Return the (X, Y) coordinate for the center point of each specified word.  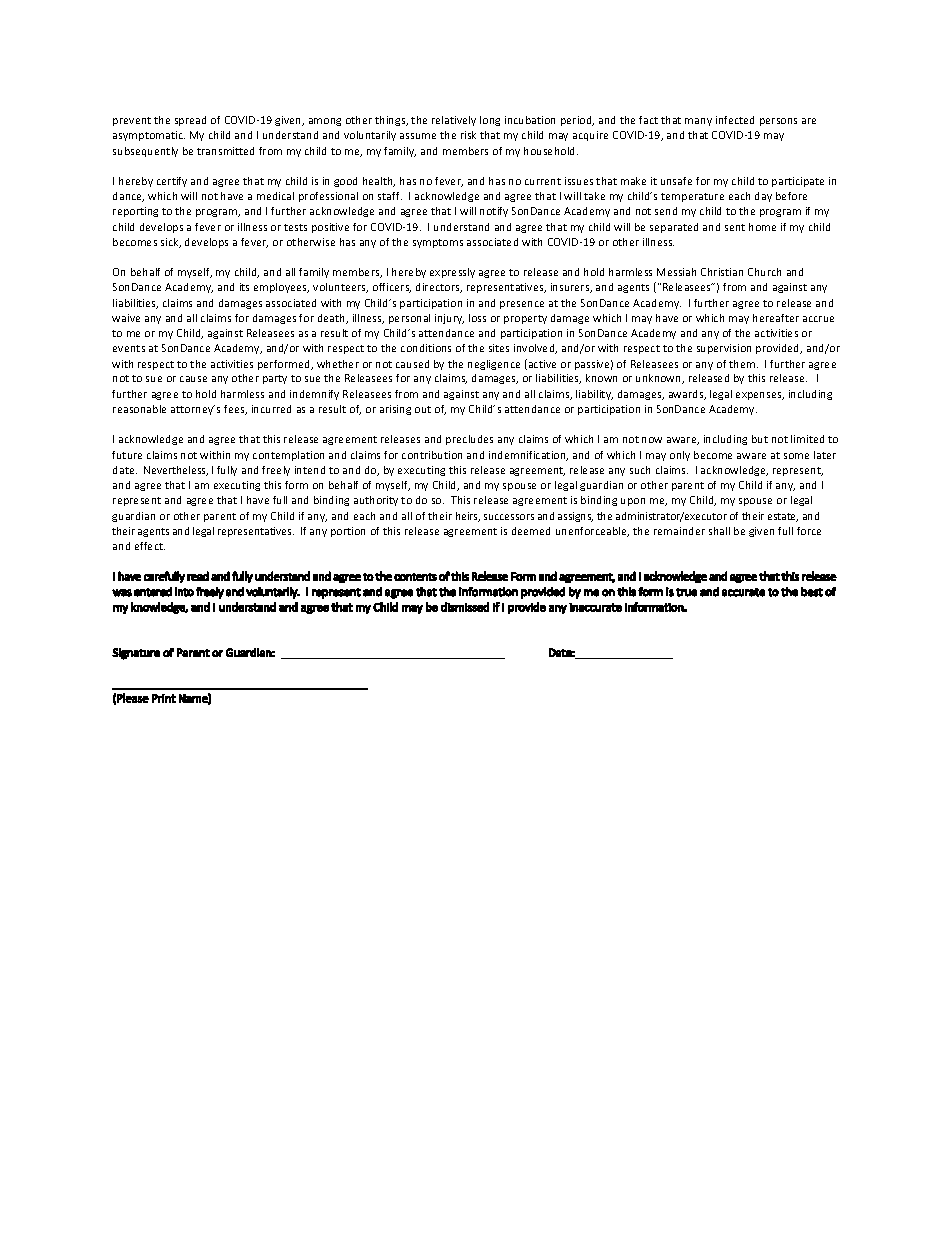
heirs (468, 517)
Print (164, 698)
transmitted (225, 151)
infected (735, 120)
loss (477, 318)
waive (126, 318)
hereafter (776, 318)
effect (150, 546)
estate (783, 517)
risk (468, 135)
